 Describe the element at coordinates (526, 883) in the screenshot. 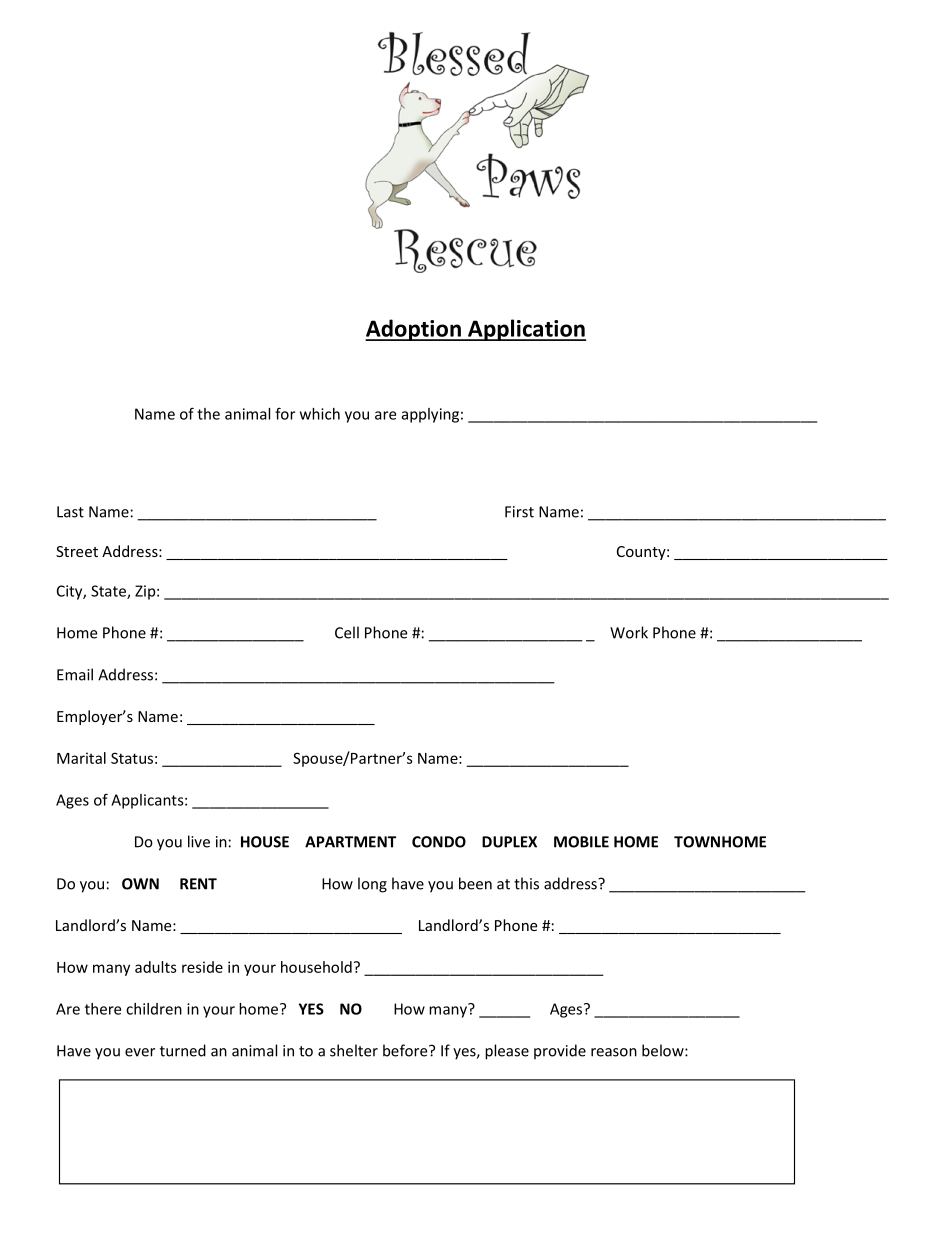

I see `this` at that location.
